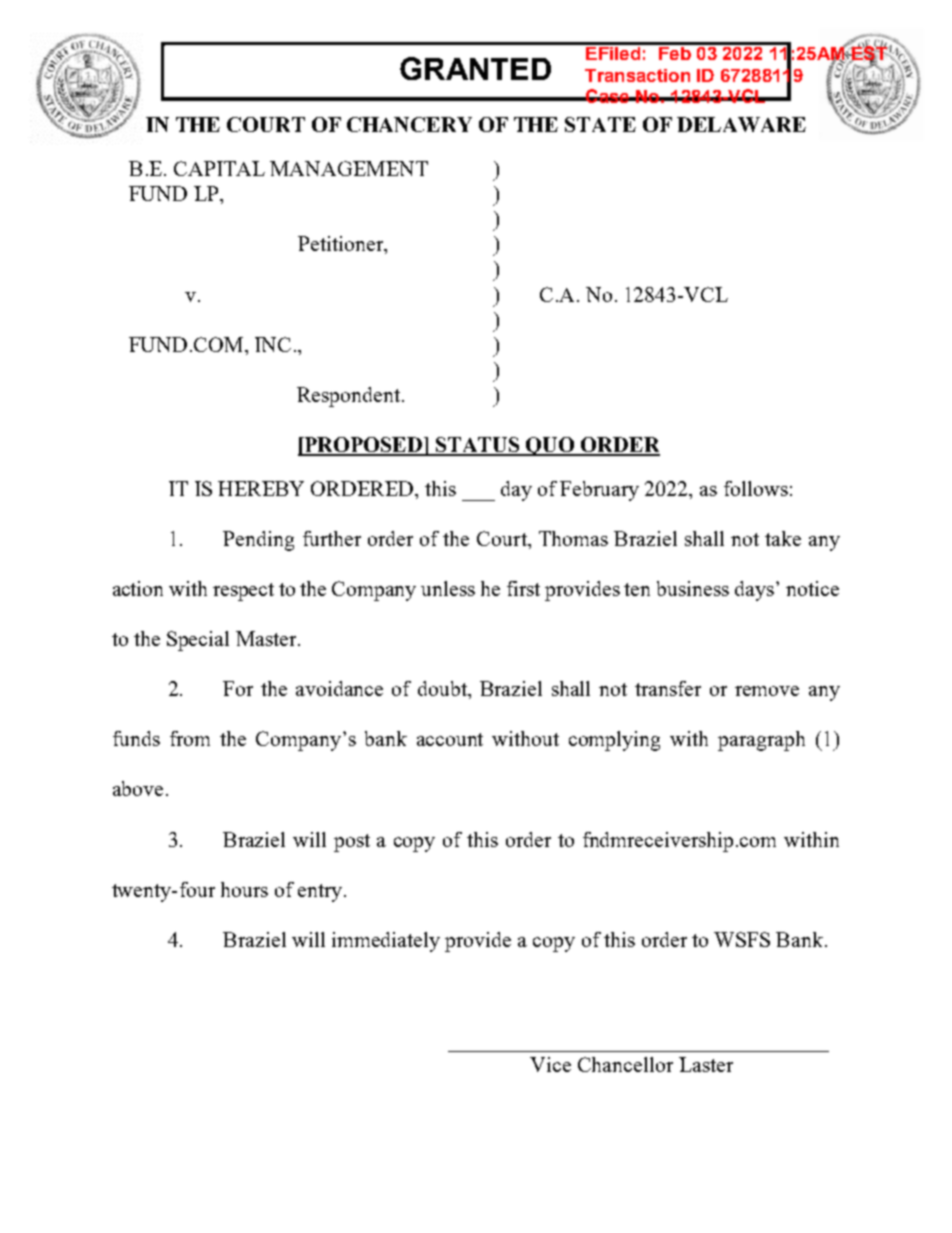 Image resolution: width=952 pixels, height=1233 pixels. Describe the element at coordinates (478, 446) in the image. I see `STATUS` at that location.
